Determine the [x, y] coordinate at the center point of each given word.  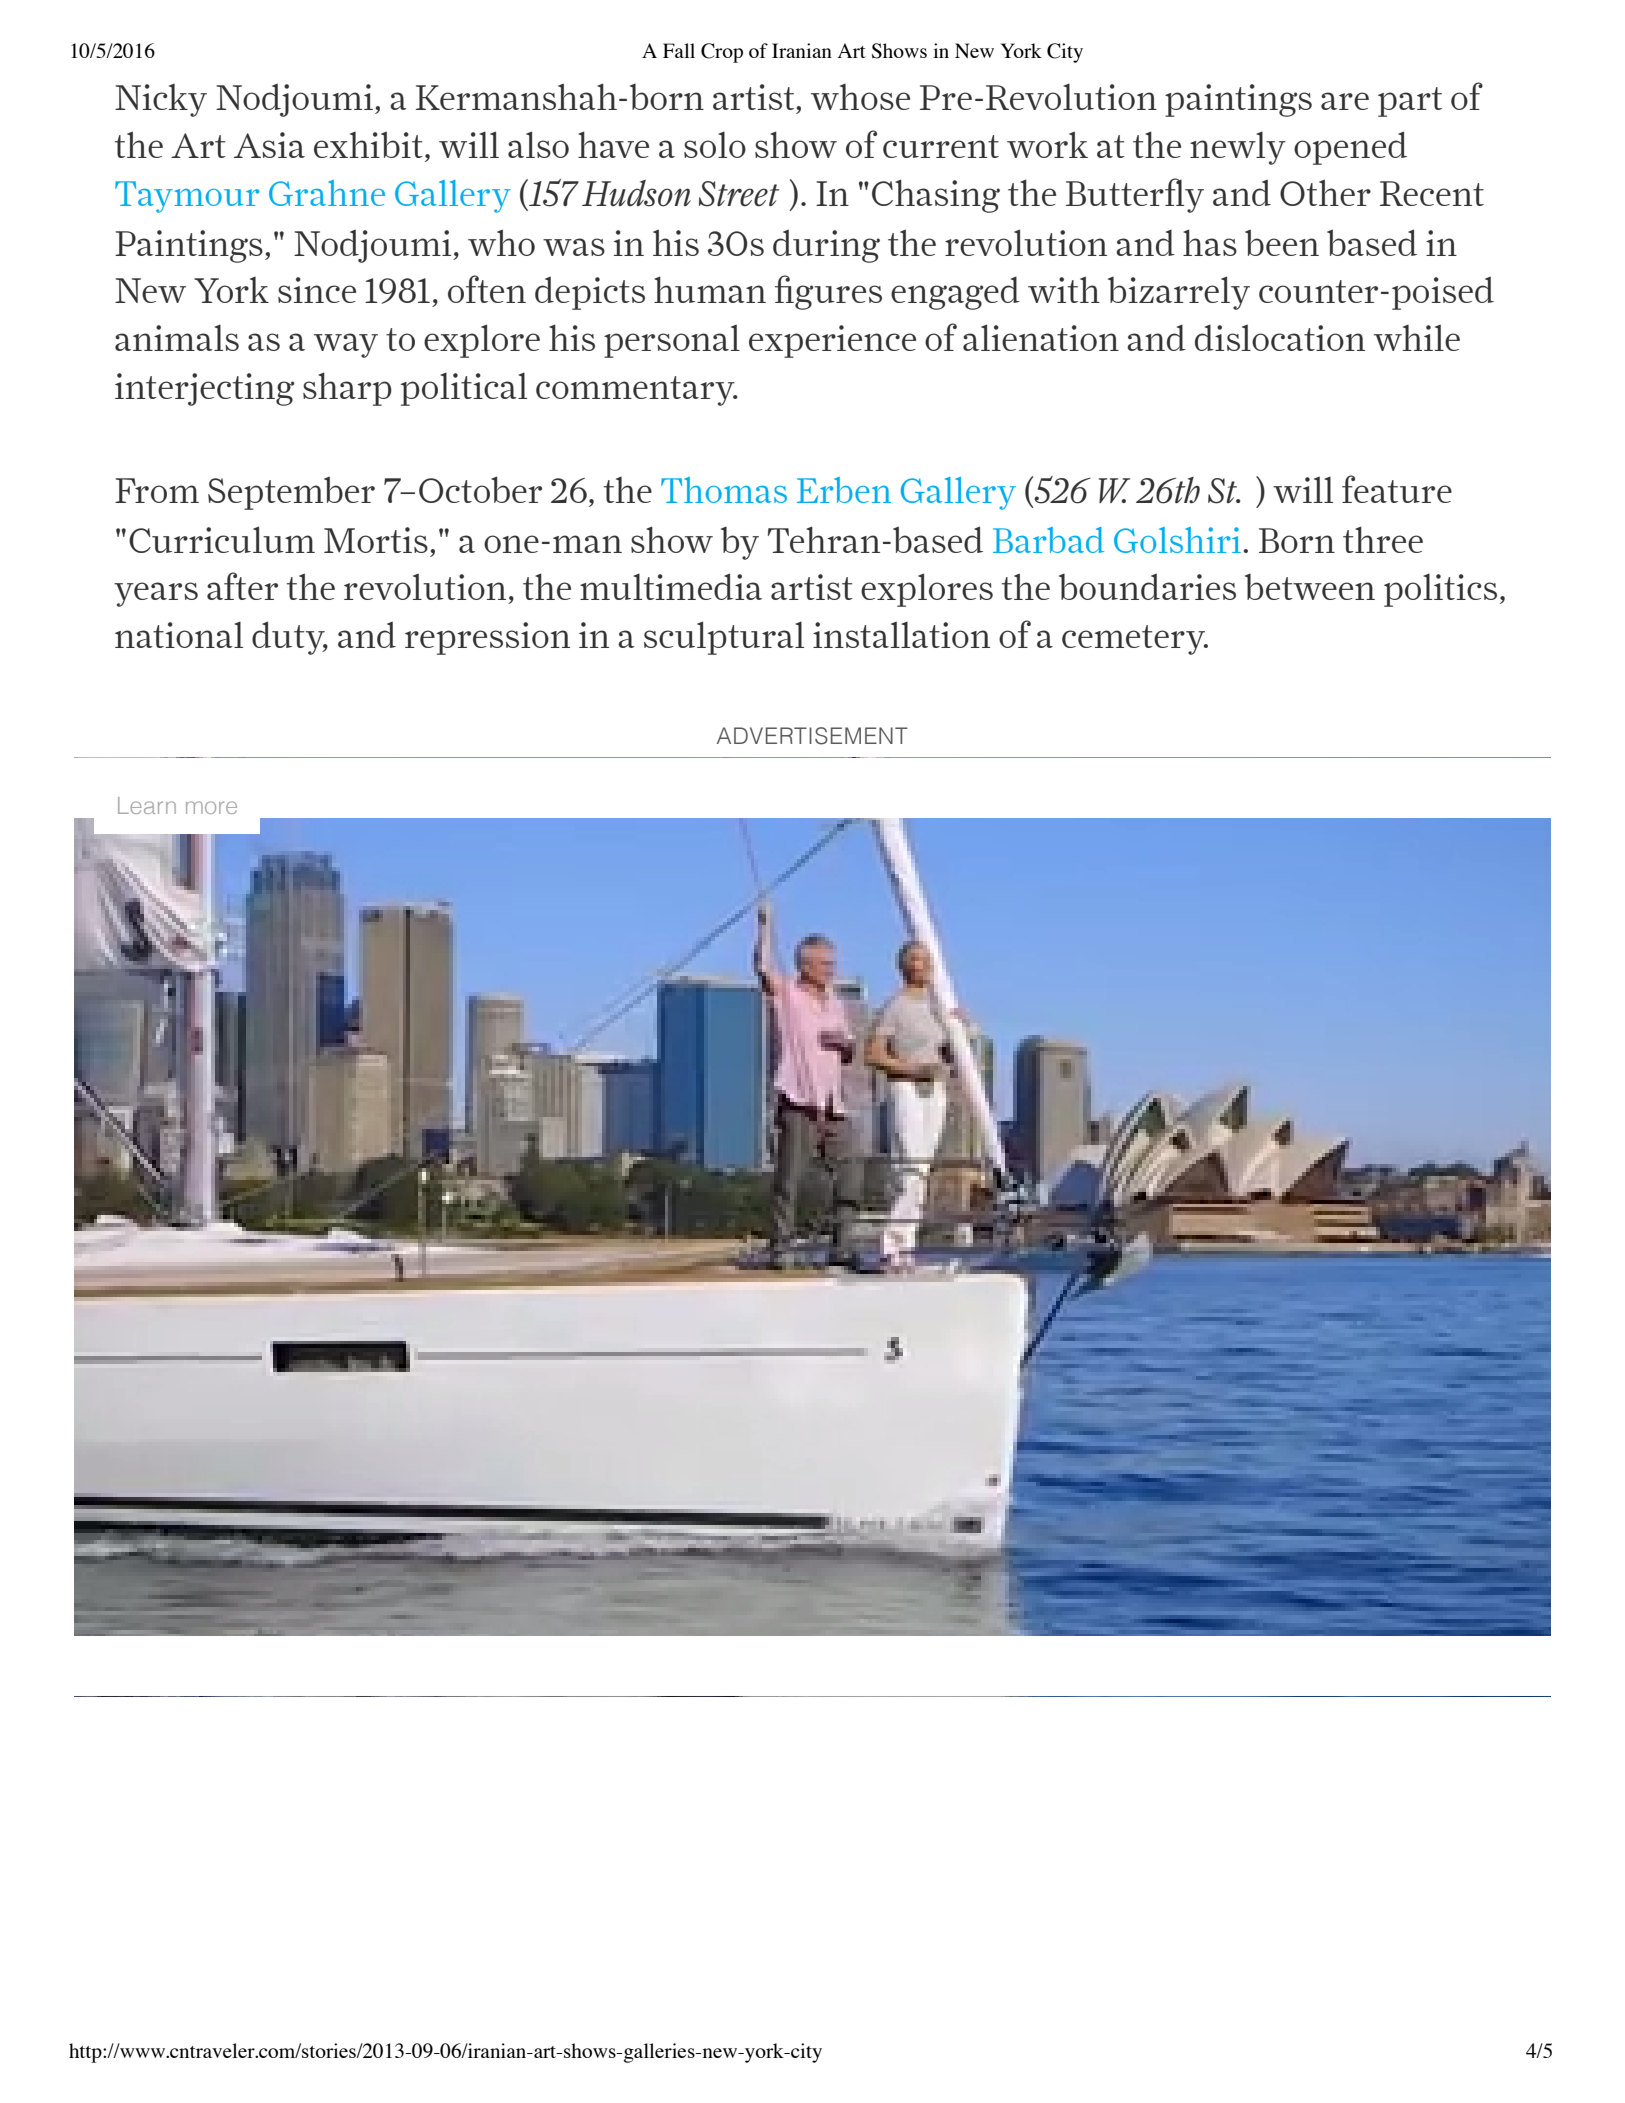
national [179, 635]
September [291, 493]
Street [739, 194]
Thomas [724, 490]
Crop [722, 53]
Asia [269, 145]
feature [1397, 489]
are [1345, 101]
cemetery [1135, 640]
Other [1325, 192]
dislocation [1280, 337]
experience [832, 341]
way [346, 345]
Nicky [161, 100]
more [211, 807]
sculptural [724, 638]
